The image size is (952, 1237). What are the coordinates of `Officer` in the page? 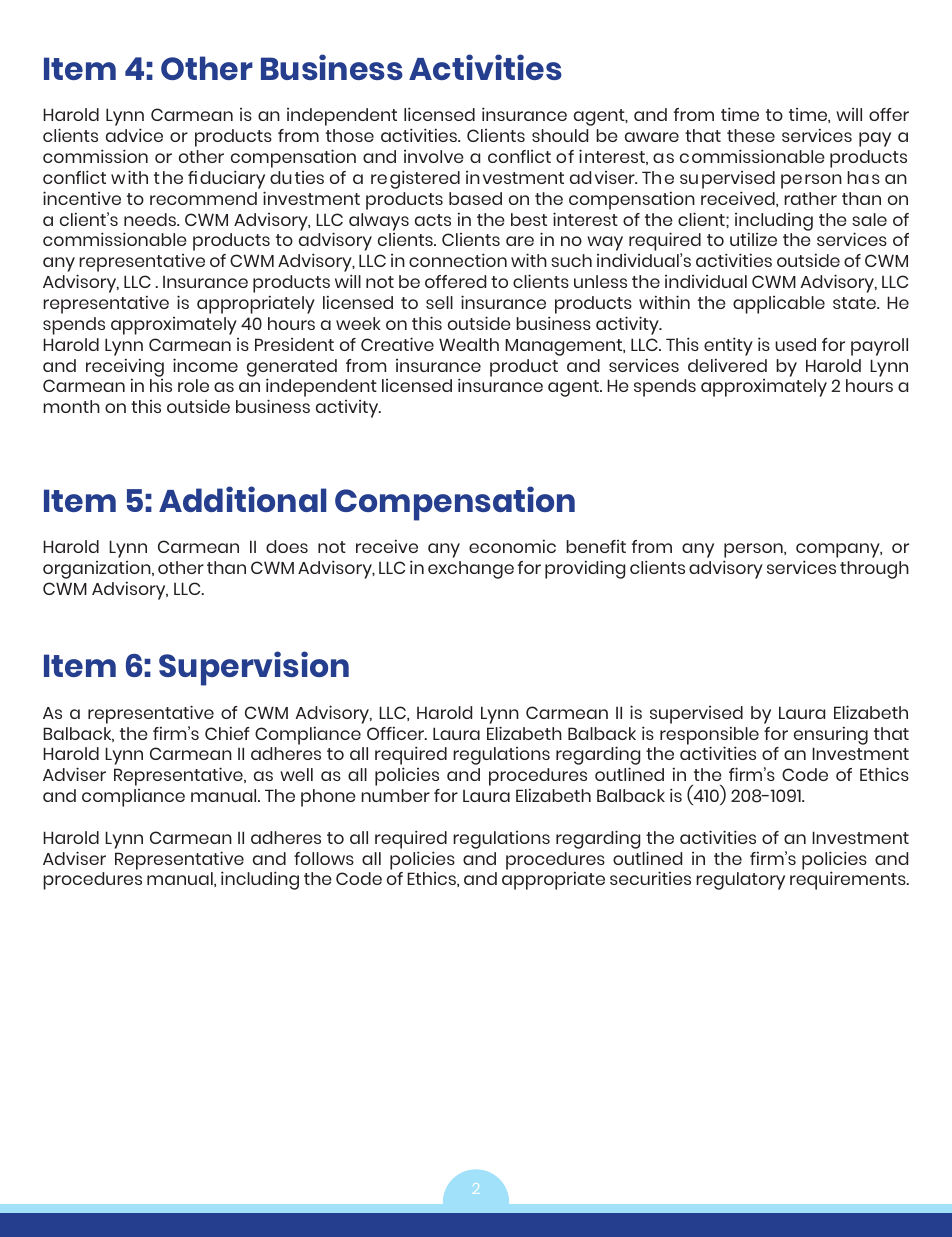 It's located at (397, 733).
